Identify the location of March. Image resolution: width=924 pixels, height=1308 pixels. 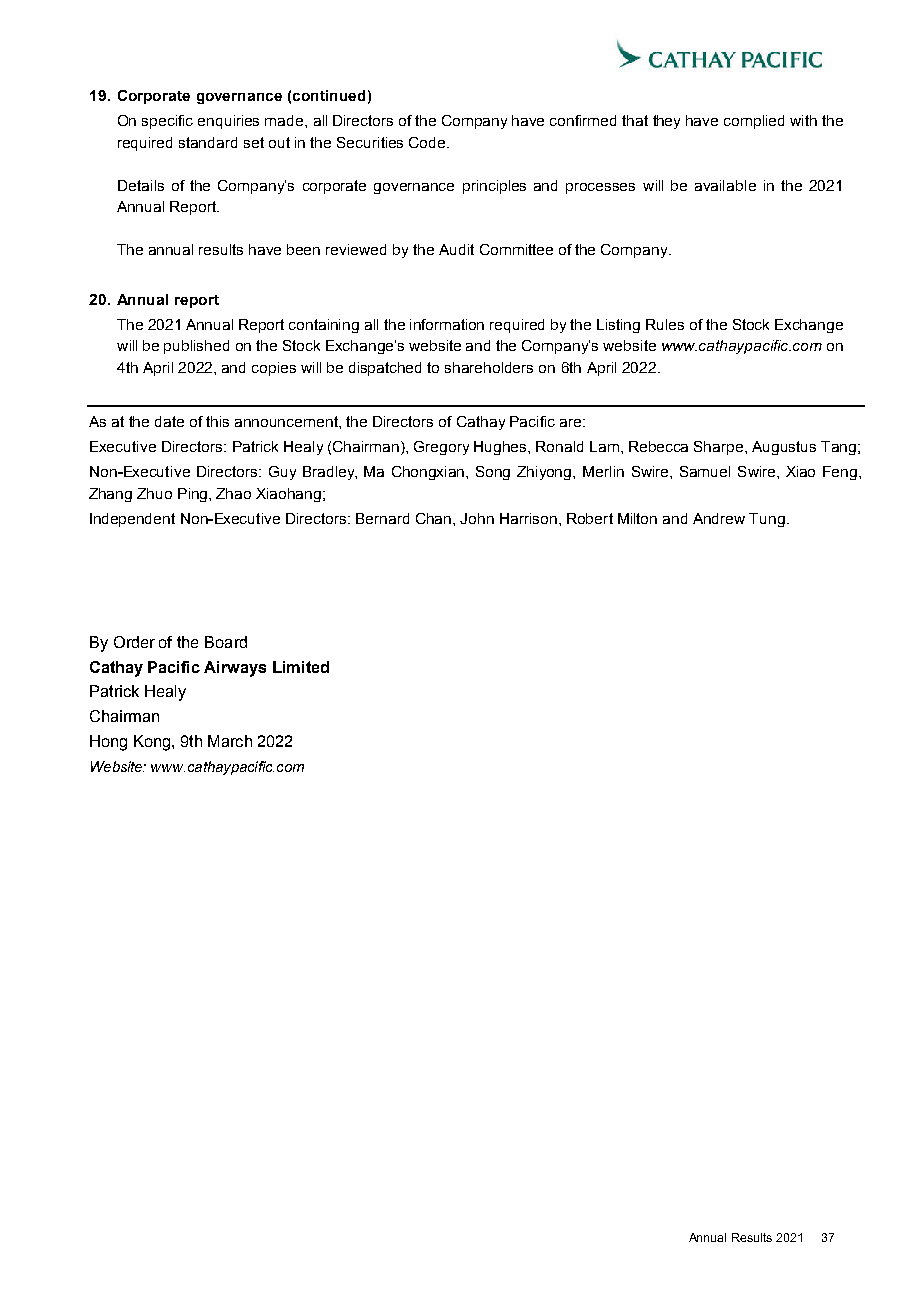
(230, 741).
